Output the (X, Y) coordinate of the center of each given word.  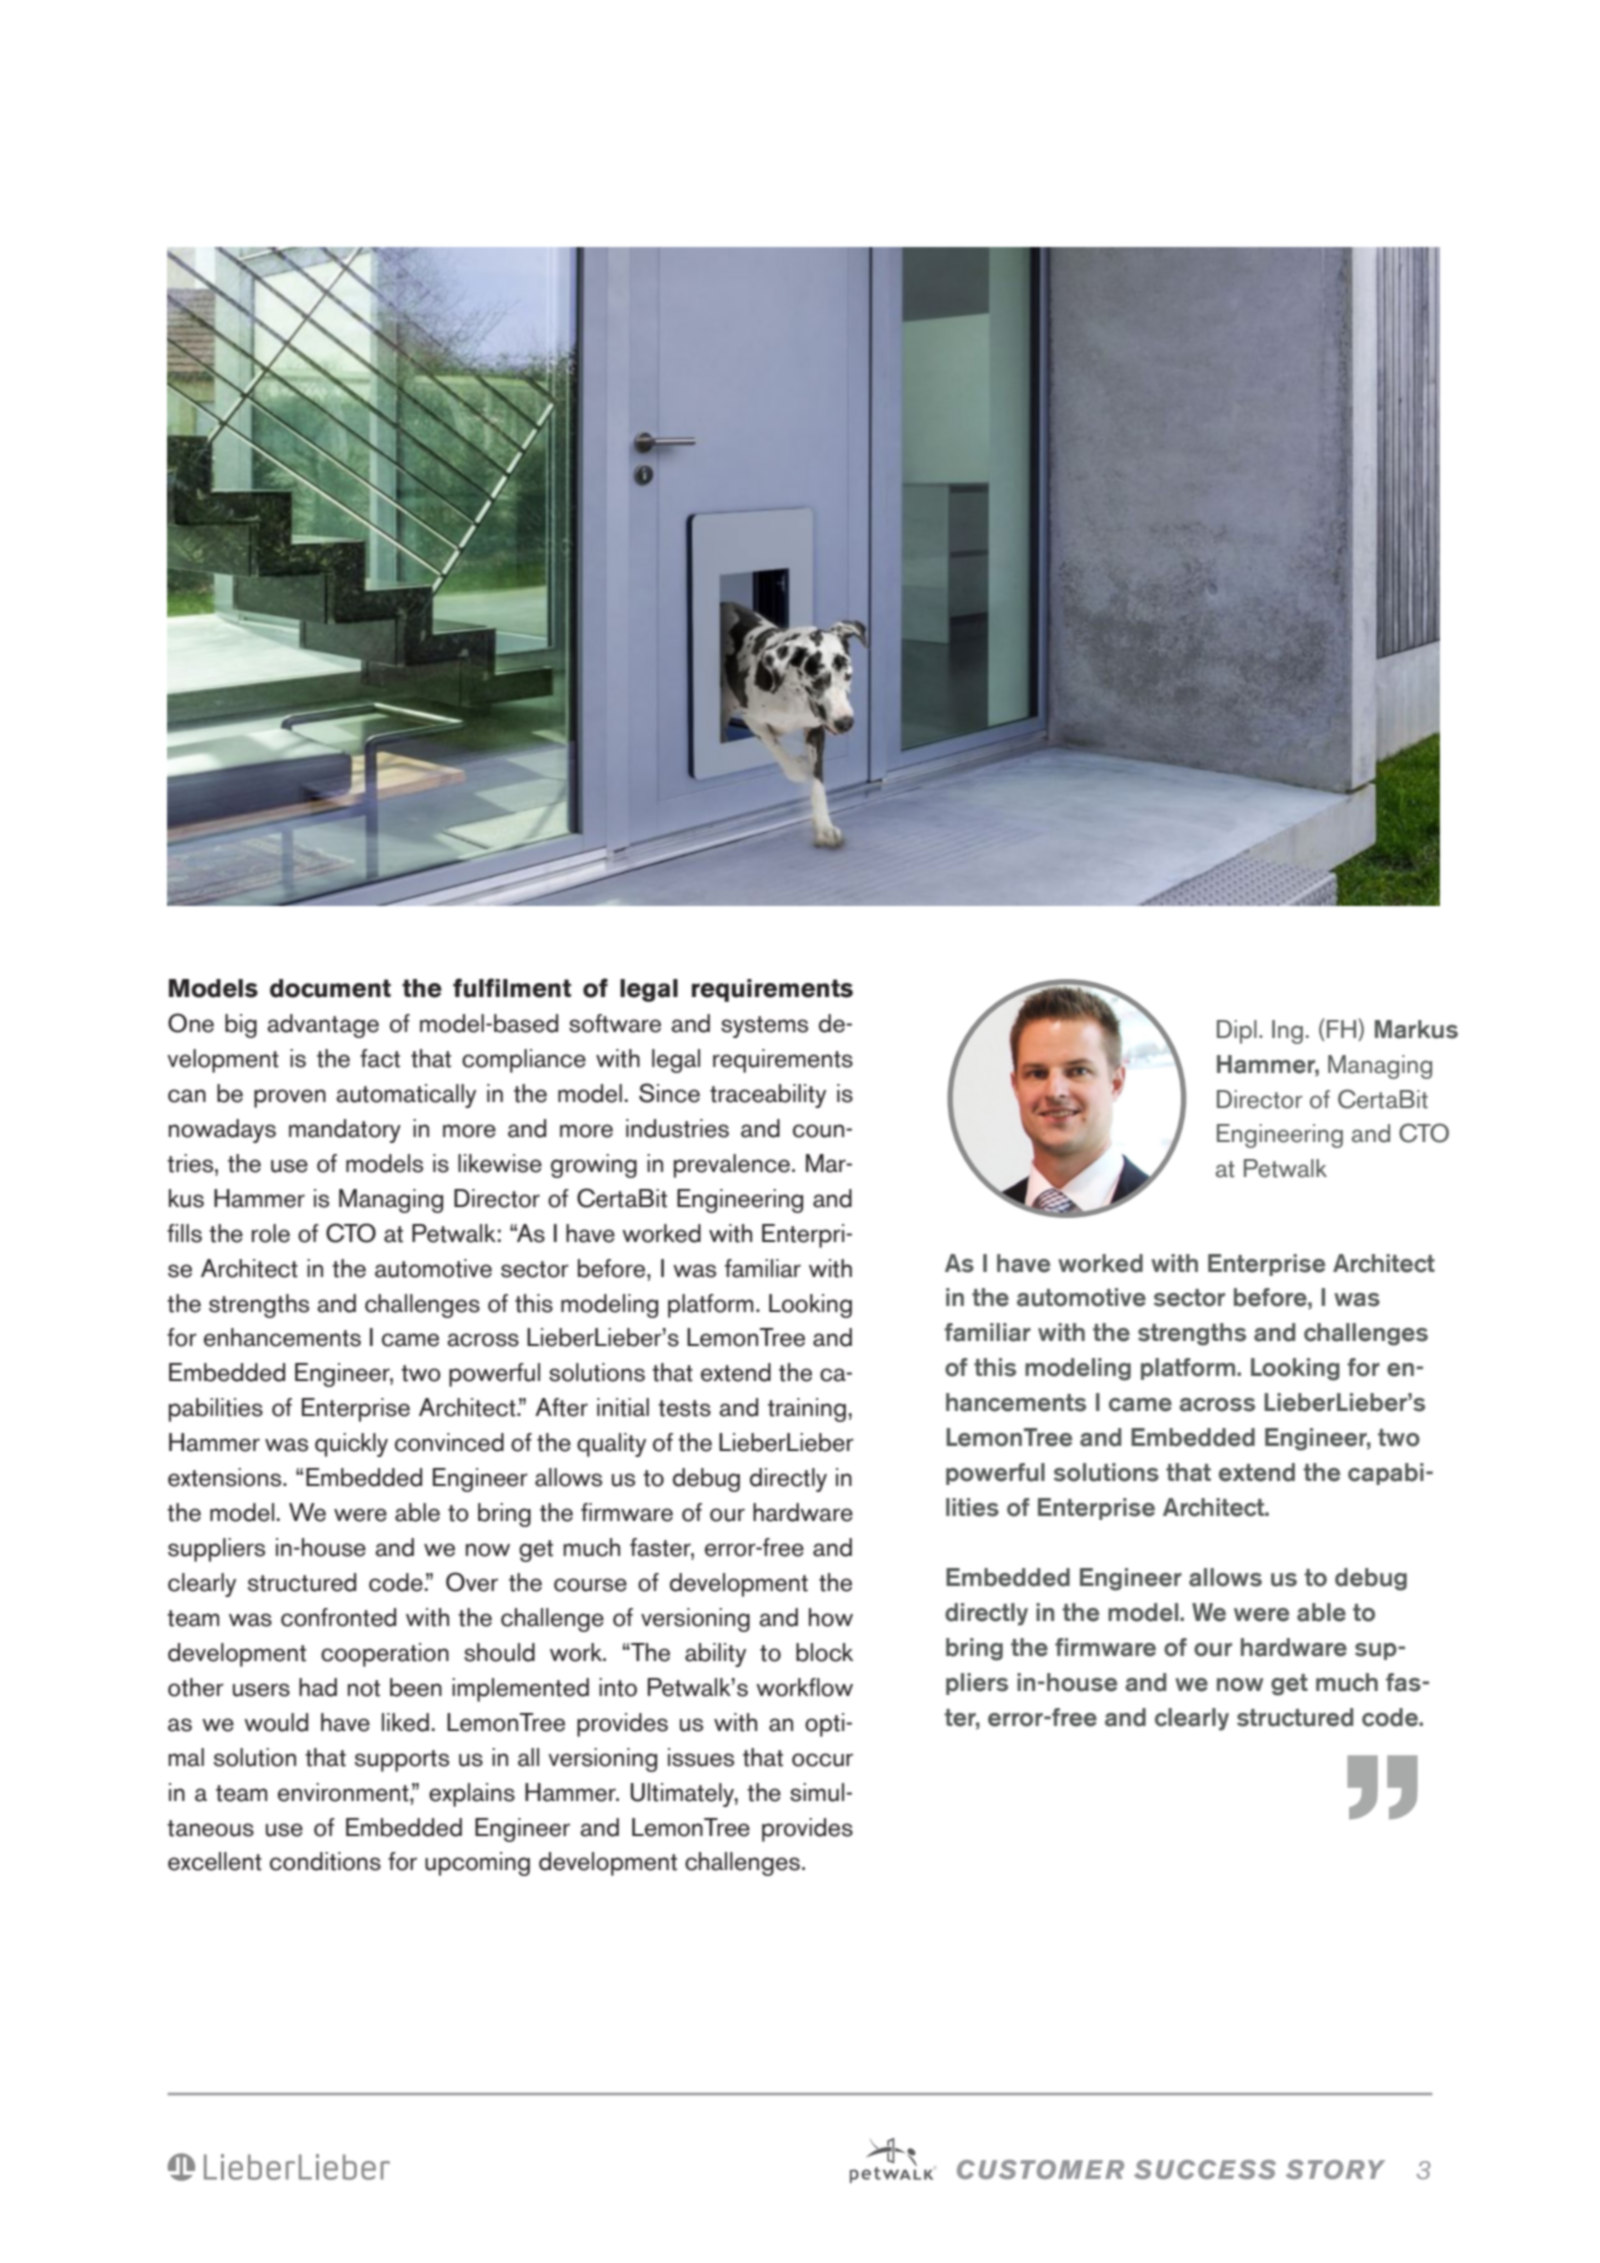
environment (344, 1792)
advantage (323, 1026)
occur (822, 1760)
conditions (325, 1861)
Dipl (1237, 1032)
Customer (1040, 2169)
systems (764, 1027)
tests (684, 1408)
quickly (351, 1445)
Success (1205, 2169)
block (824, 1652)
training (807, 1410)
